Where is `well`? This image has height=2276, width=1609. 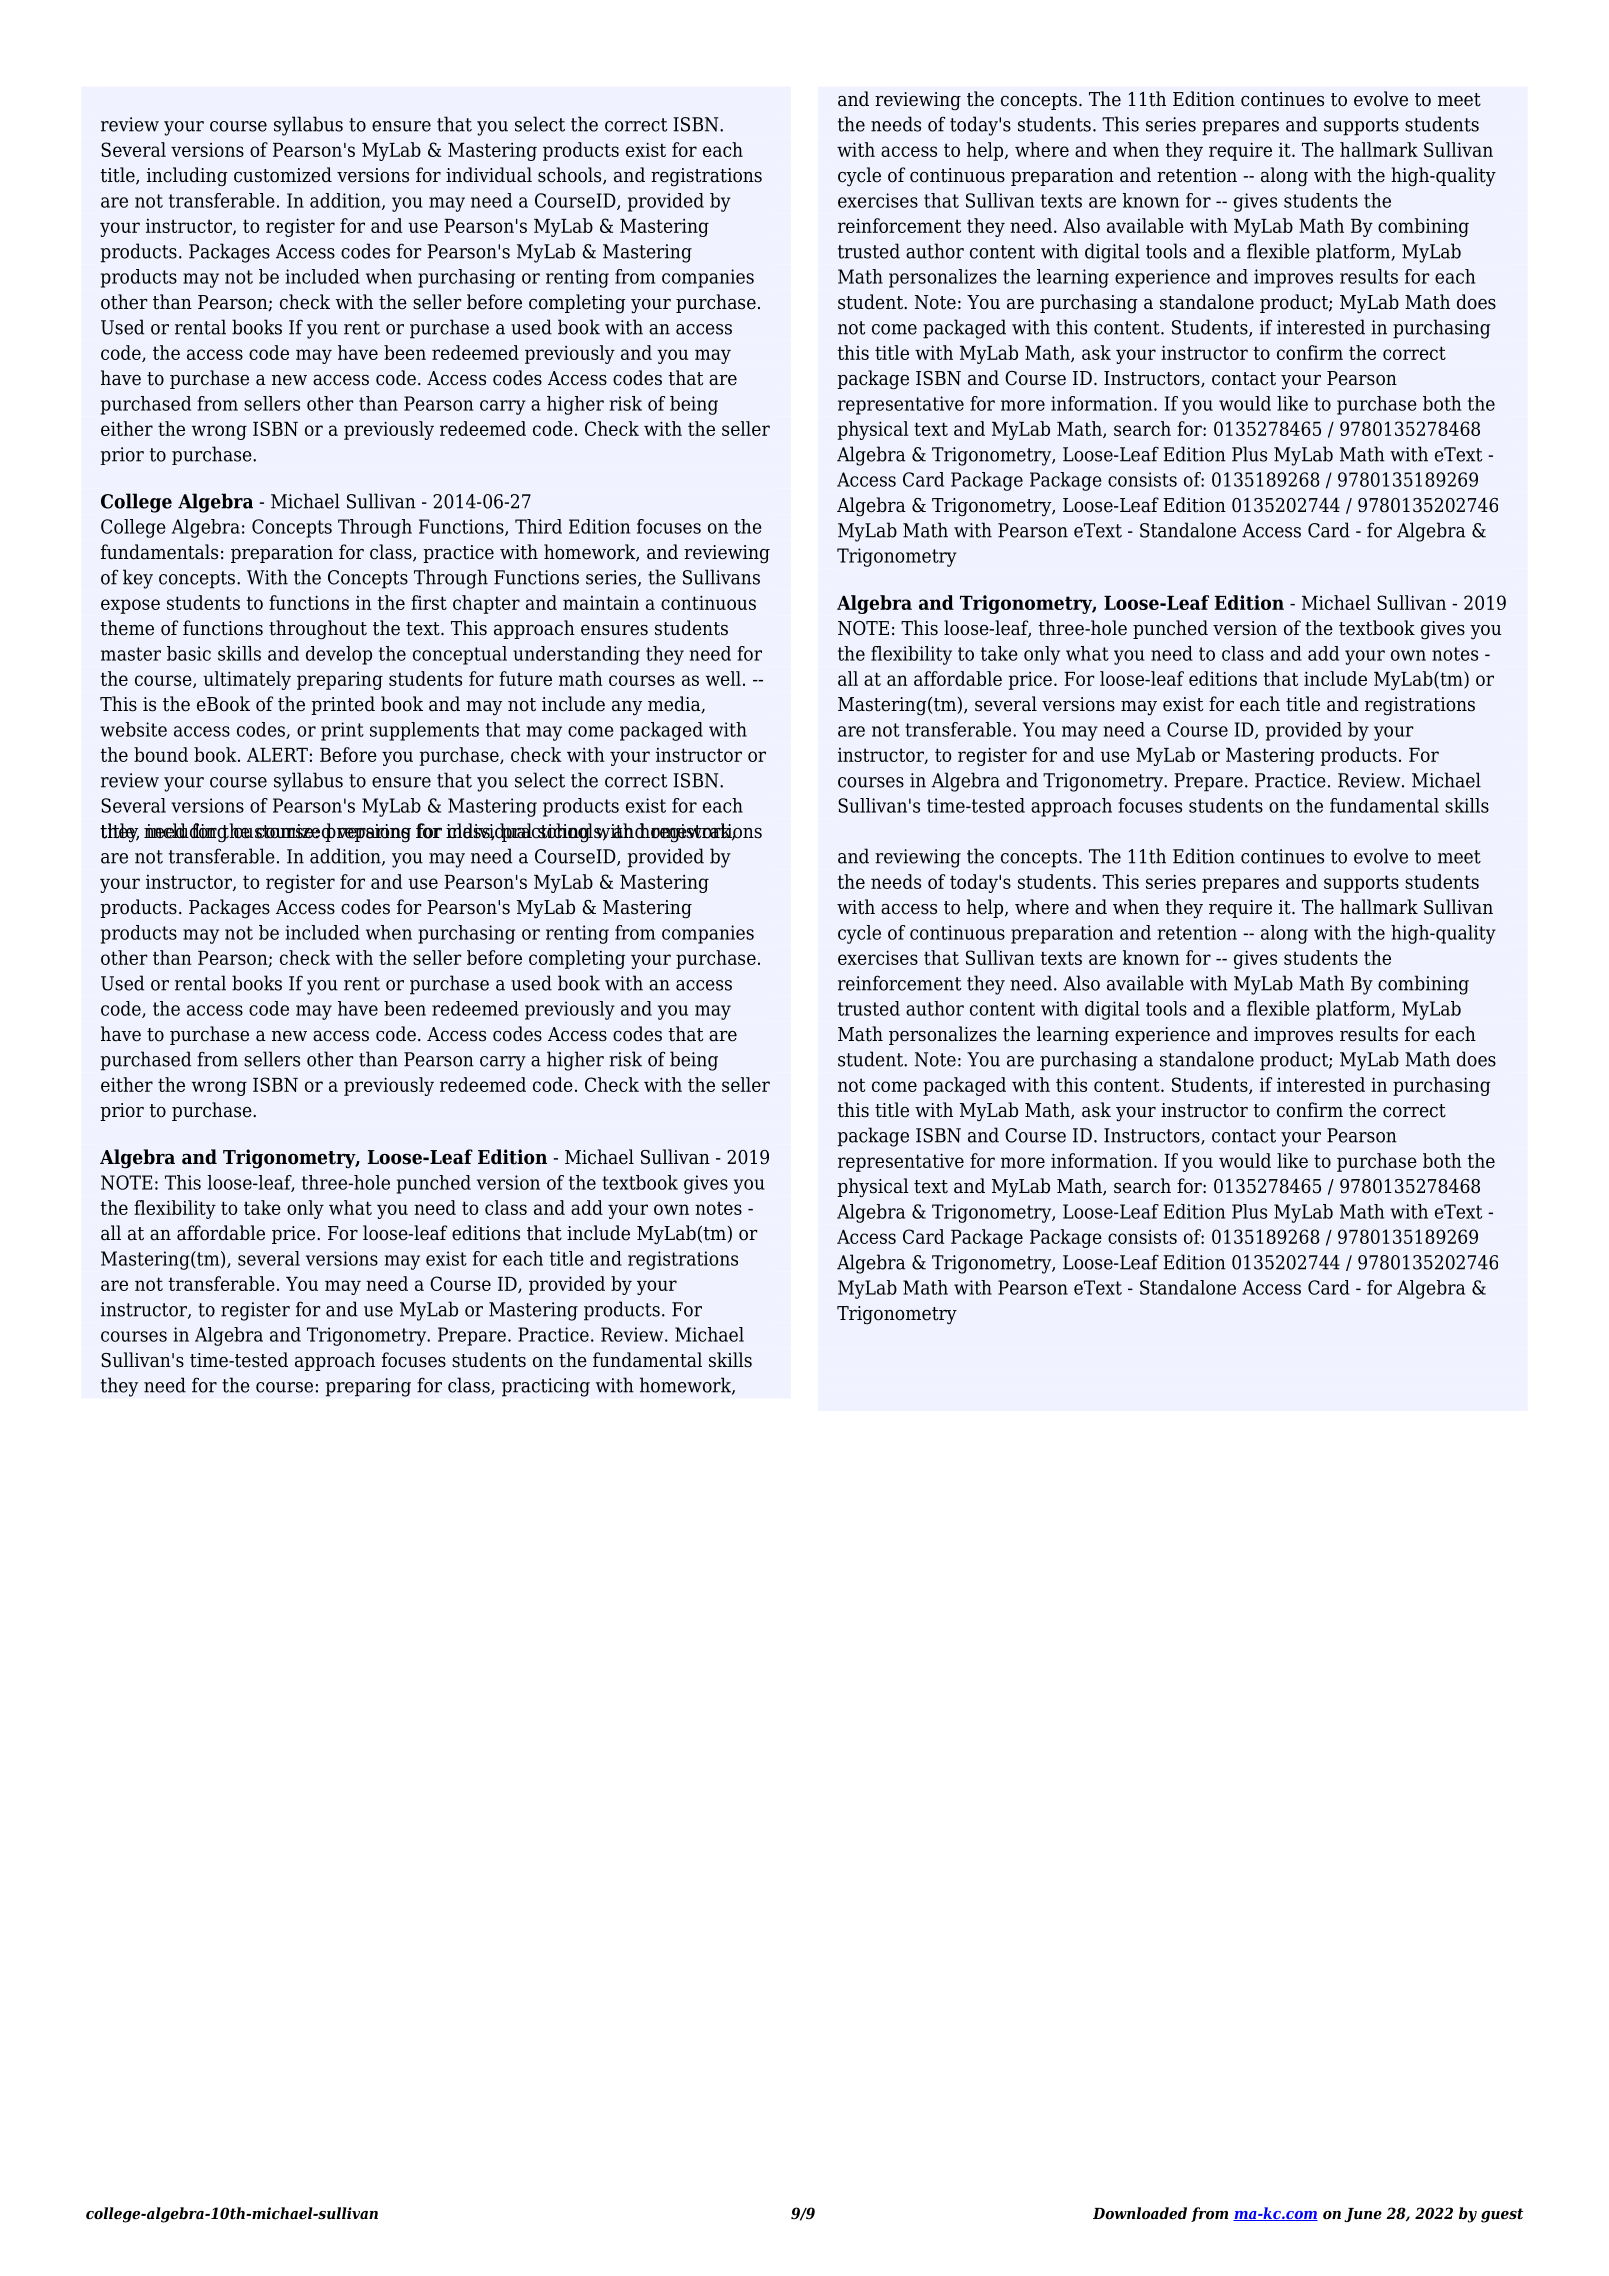
well is located at coordinates (723, 678).
